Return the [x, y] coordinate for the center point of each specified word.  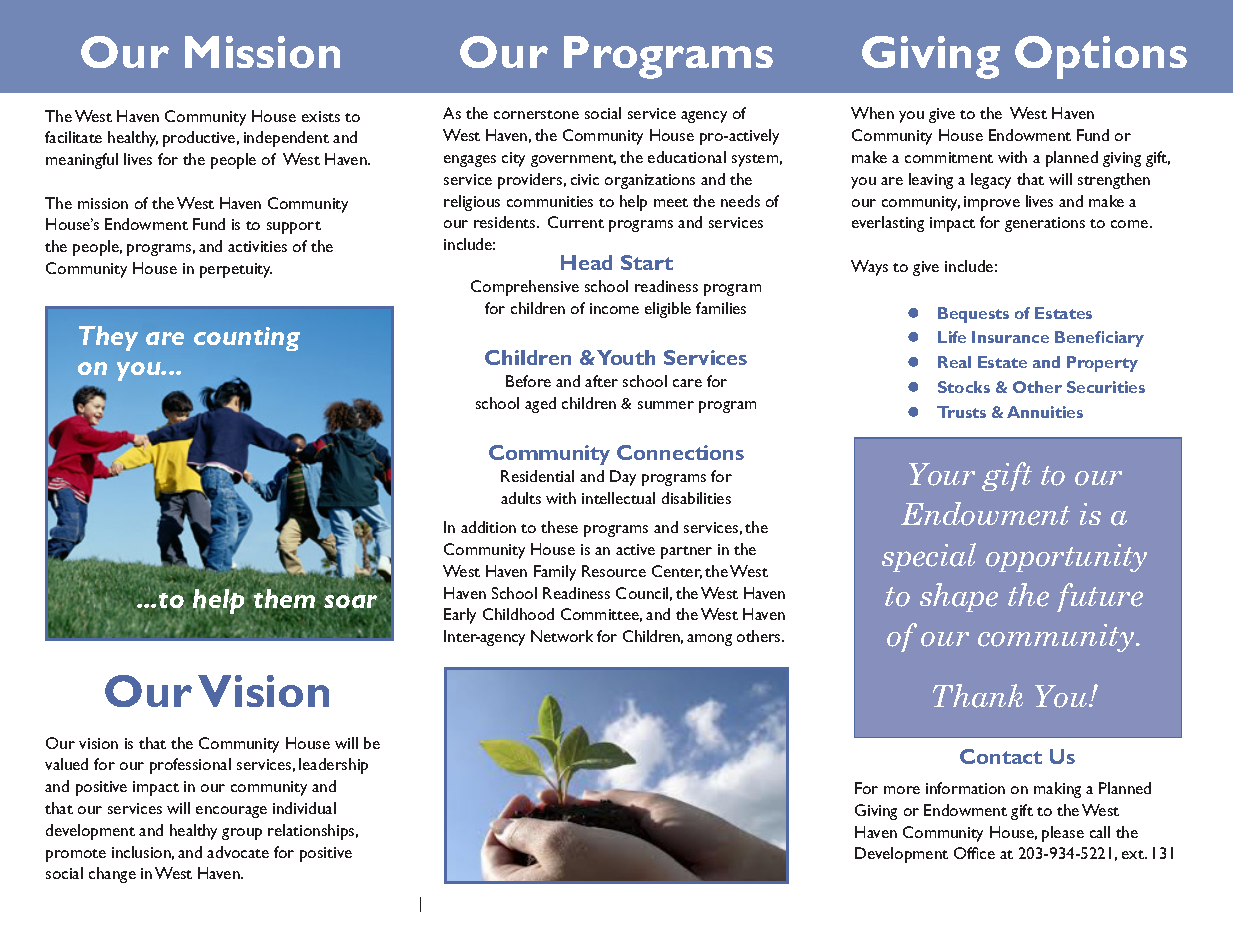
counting [247, 339]
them [284, 598]
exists [321, 116]
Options [1101, 57]
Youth [626, 357]
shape [959, 597]
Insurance [1010, 337]
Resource [614, 571]
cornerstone [536, 114]
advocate [238, 852]
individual [304, 808]
